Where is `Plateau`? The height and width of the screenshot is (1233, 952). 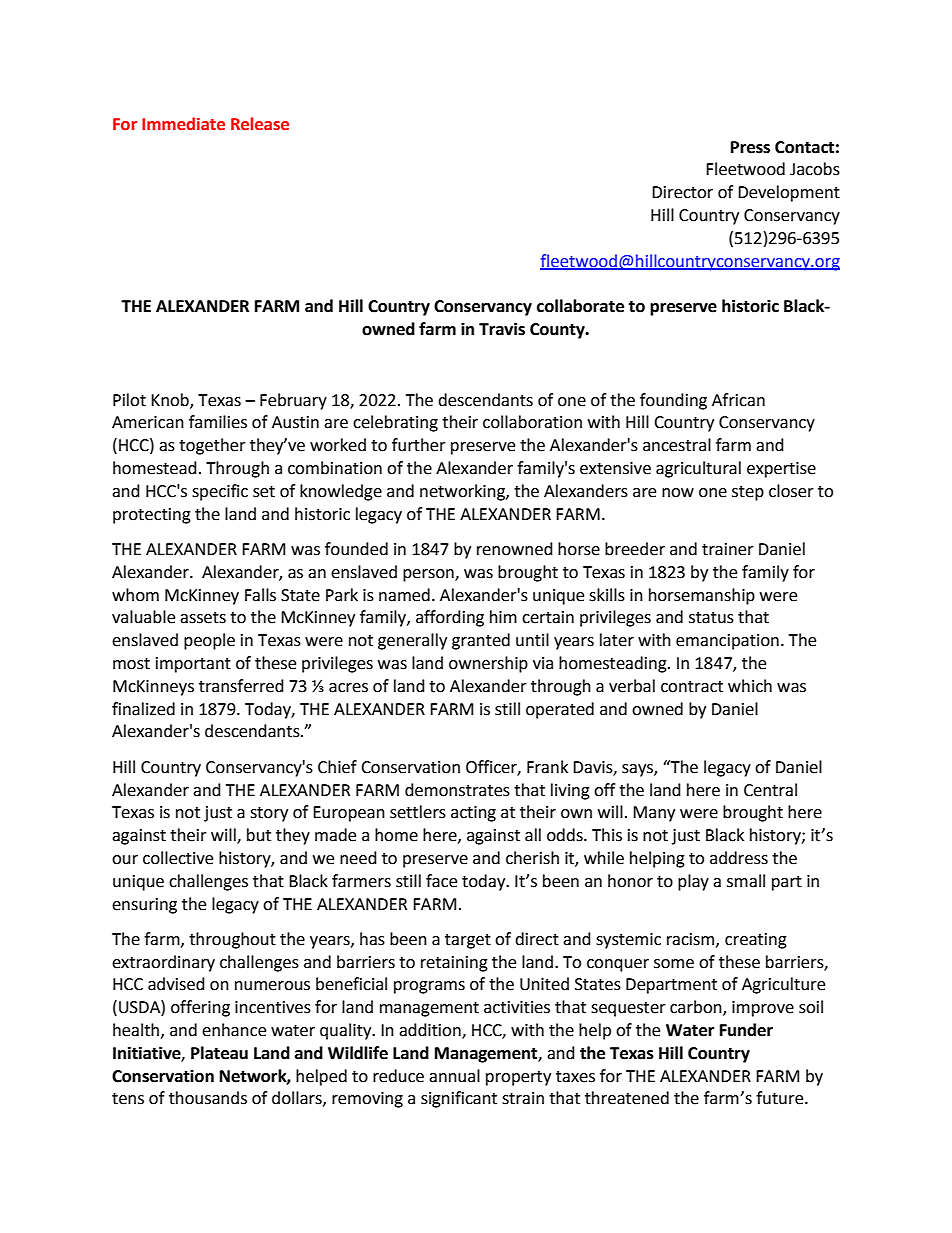 Plateau is located at coordinates (219, 1053).
